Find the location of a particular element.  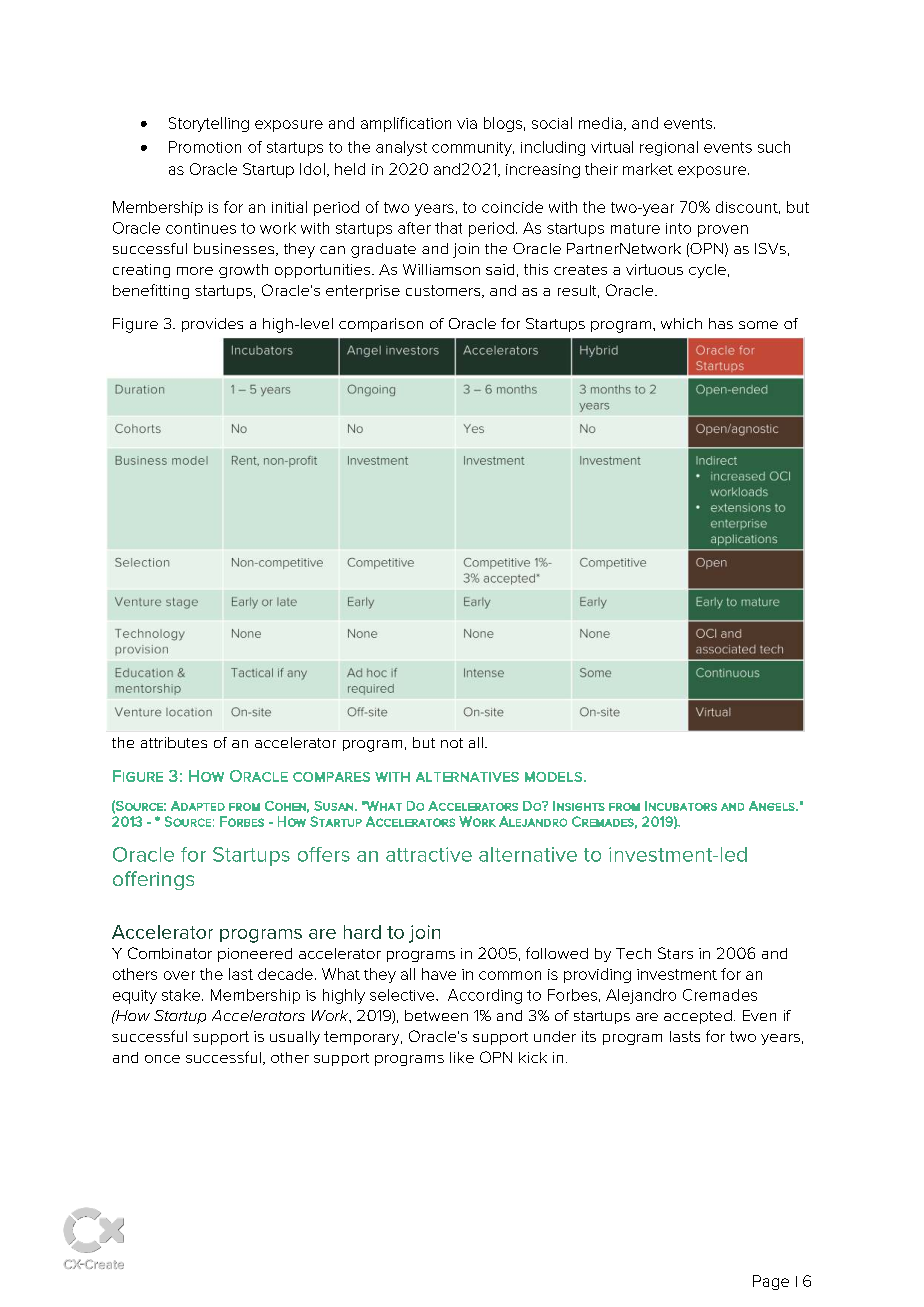

attributes is located at coordinates (174, 742).
